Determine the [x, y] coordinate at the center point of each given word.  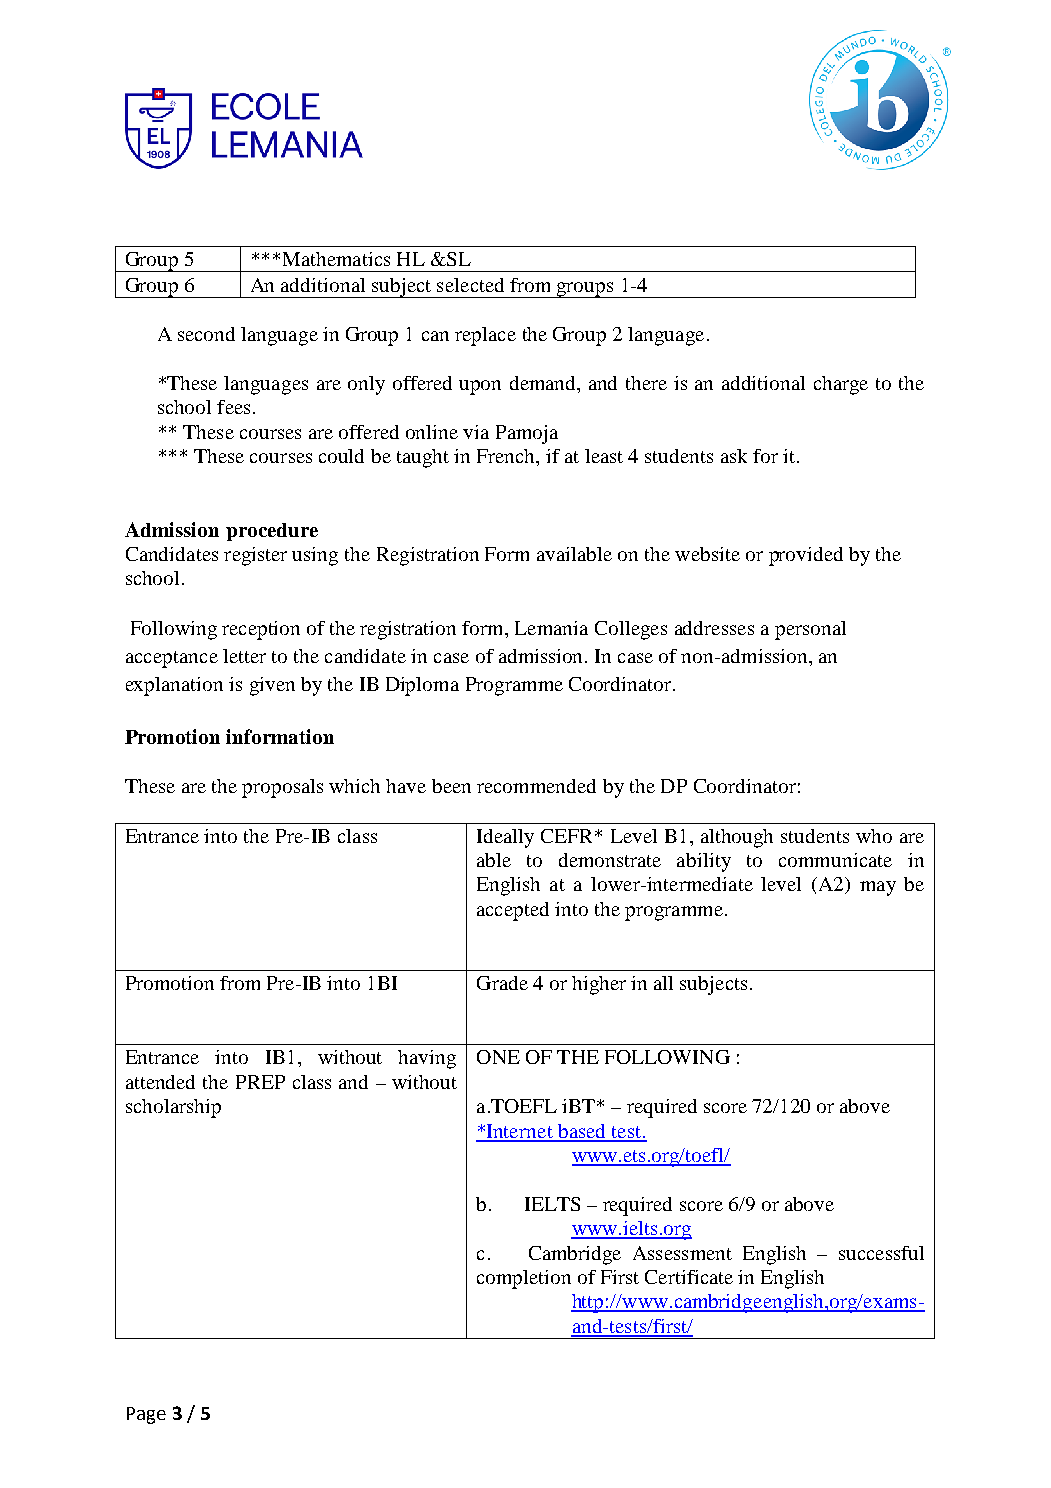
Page [146, 1415]
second [206, 334]
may [878, 888]
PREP [260, 1082]
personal [810, 630]
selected [470, 285]
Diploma [422, 686]
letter [244, 656]
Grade [502, 983]
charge [841, 385]
